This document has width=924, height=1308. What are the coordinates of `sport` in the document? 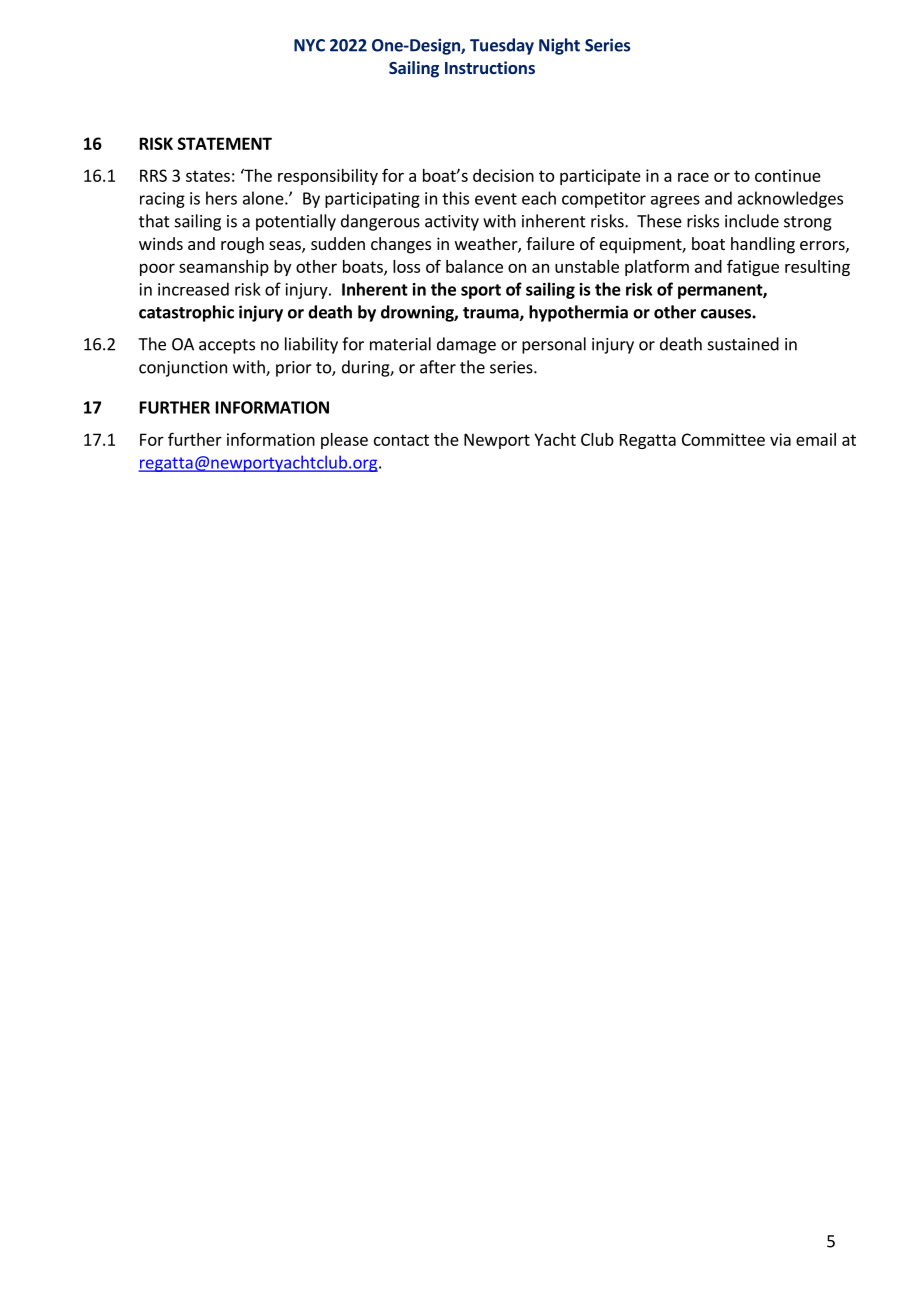 It's located at (481, 291).
